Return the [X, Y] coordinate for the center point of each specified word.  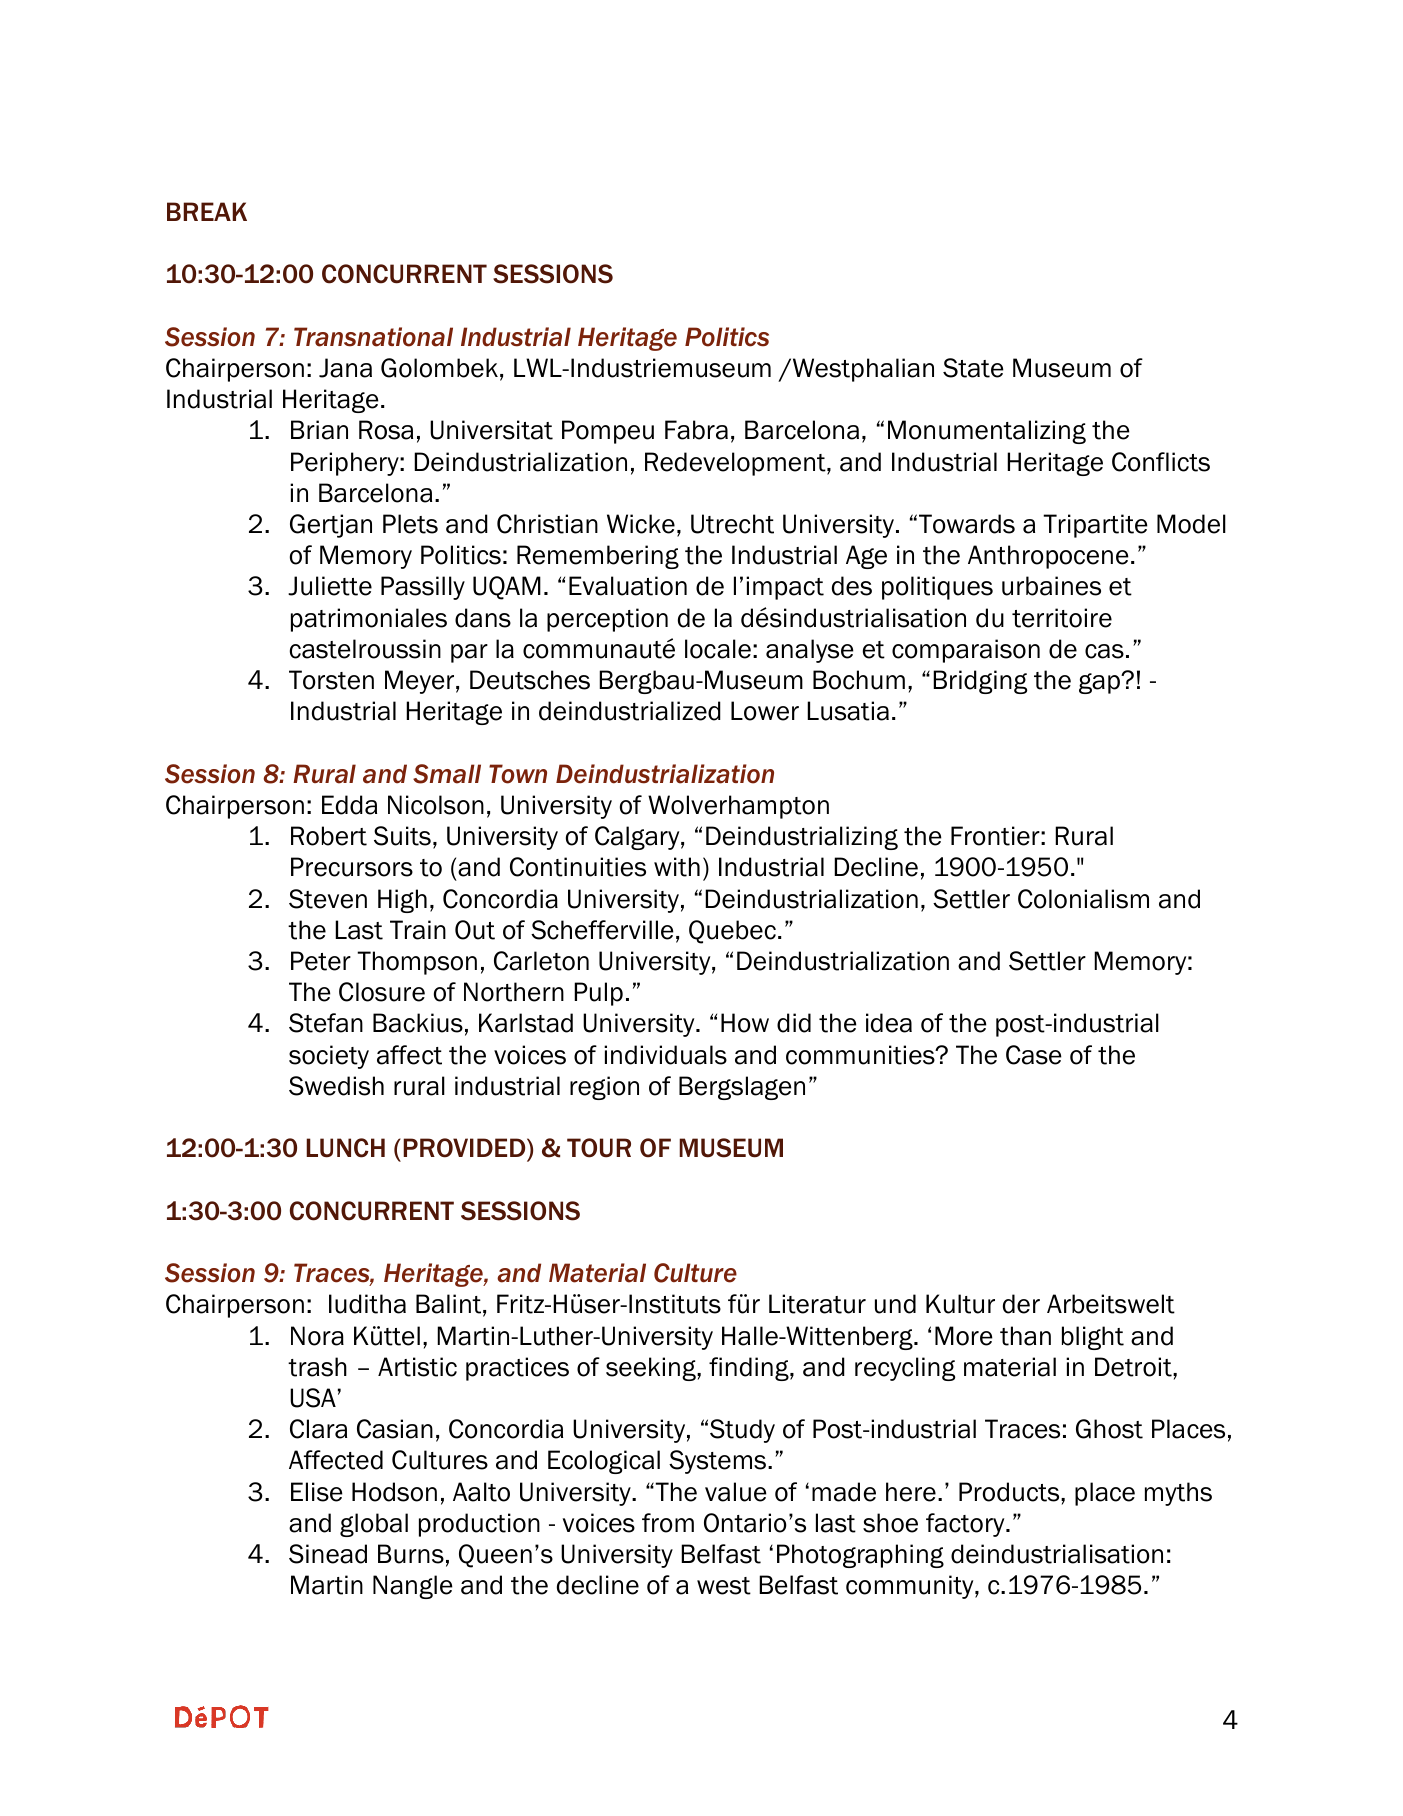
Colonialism [1083, 899]
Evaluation [628, 586]
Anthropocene [1048, 557]
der [1021, 1304]
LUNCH [345, 1148]
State [973, 368]
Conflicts [1161, 462]
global [374, 1525]
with [677, 867]
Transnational [373, 337]
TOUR [599, 1148]
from [668, 1523]
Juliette [330, 586]
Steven [328, 899]
